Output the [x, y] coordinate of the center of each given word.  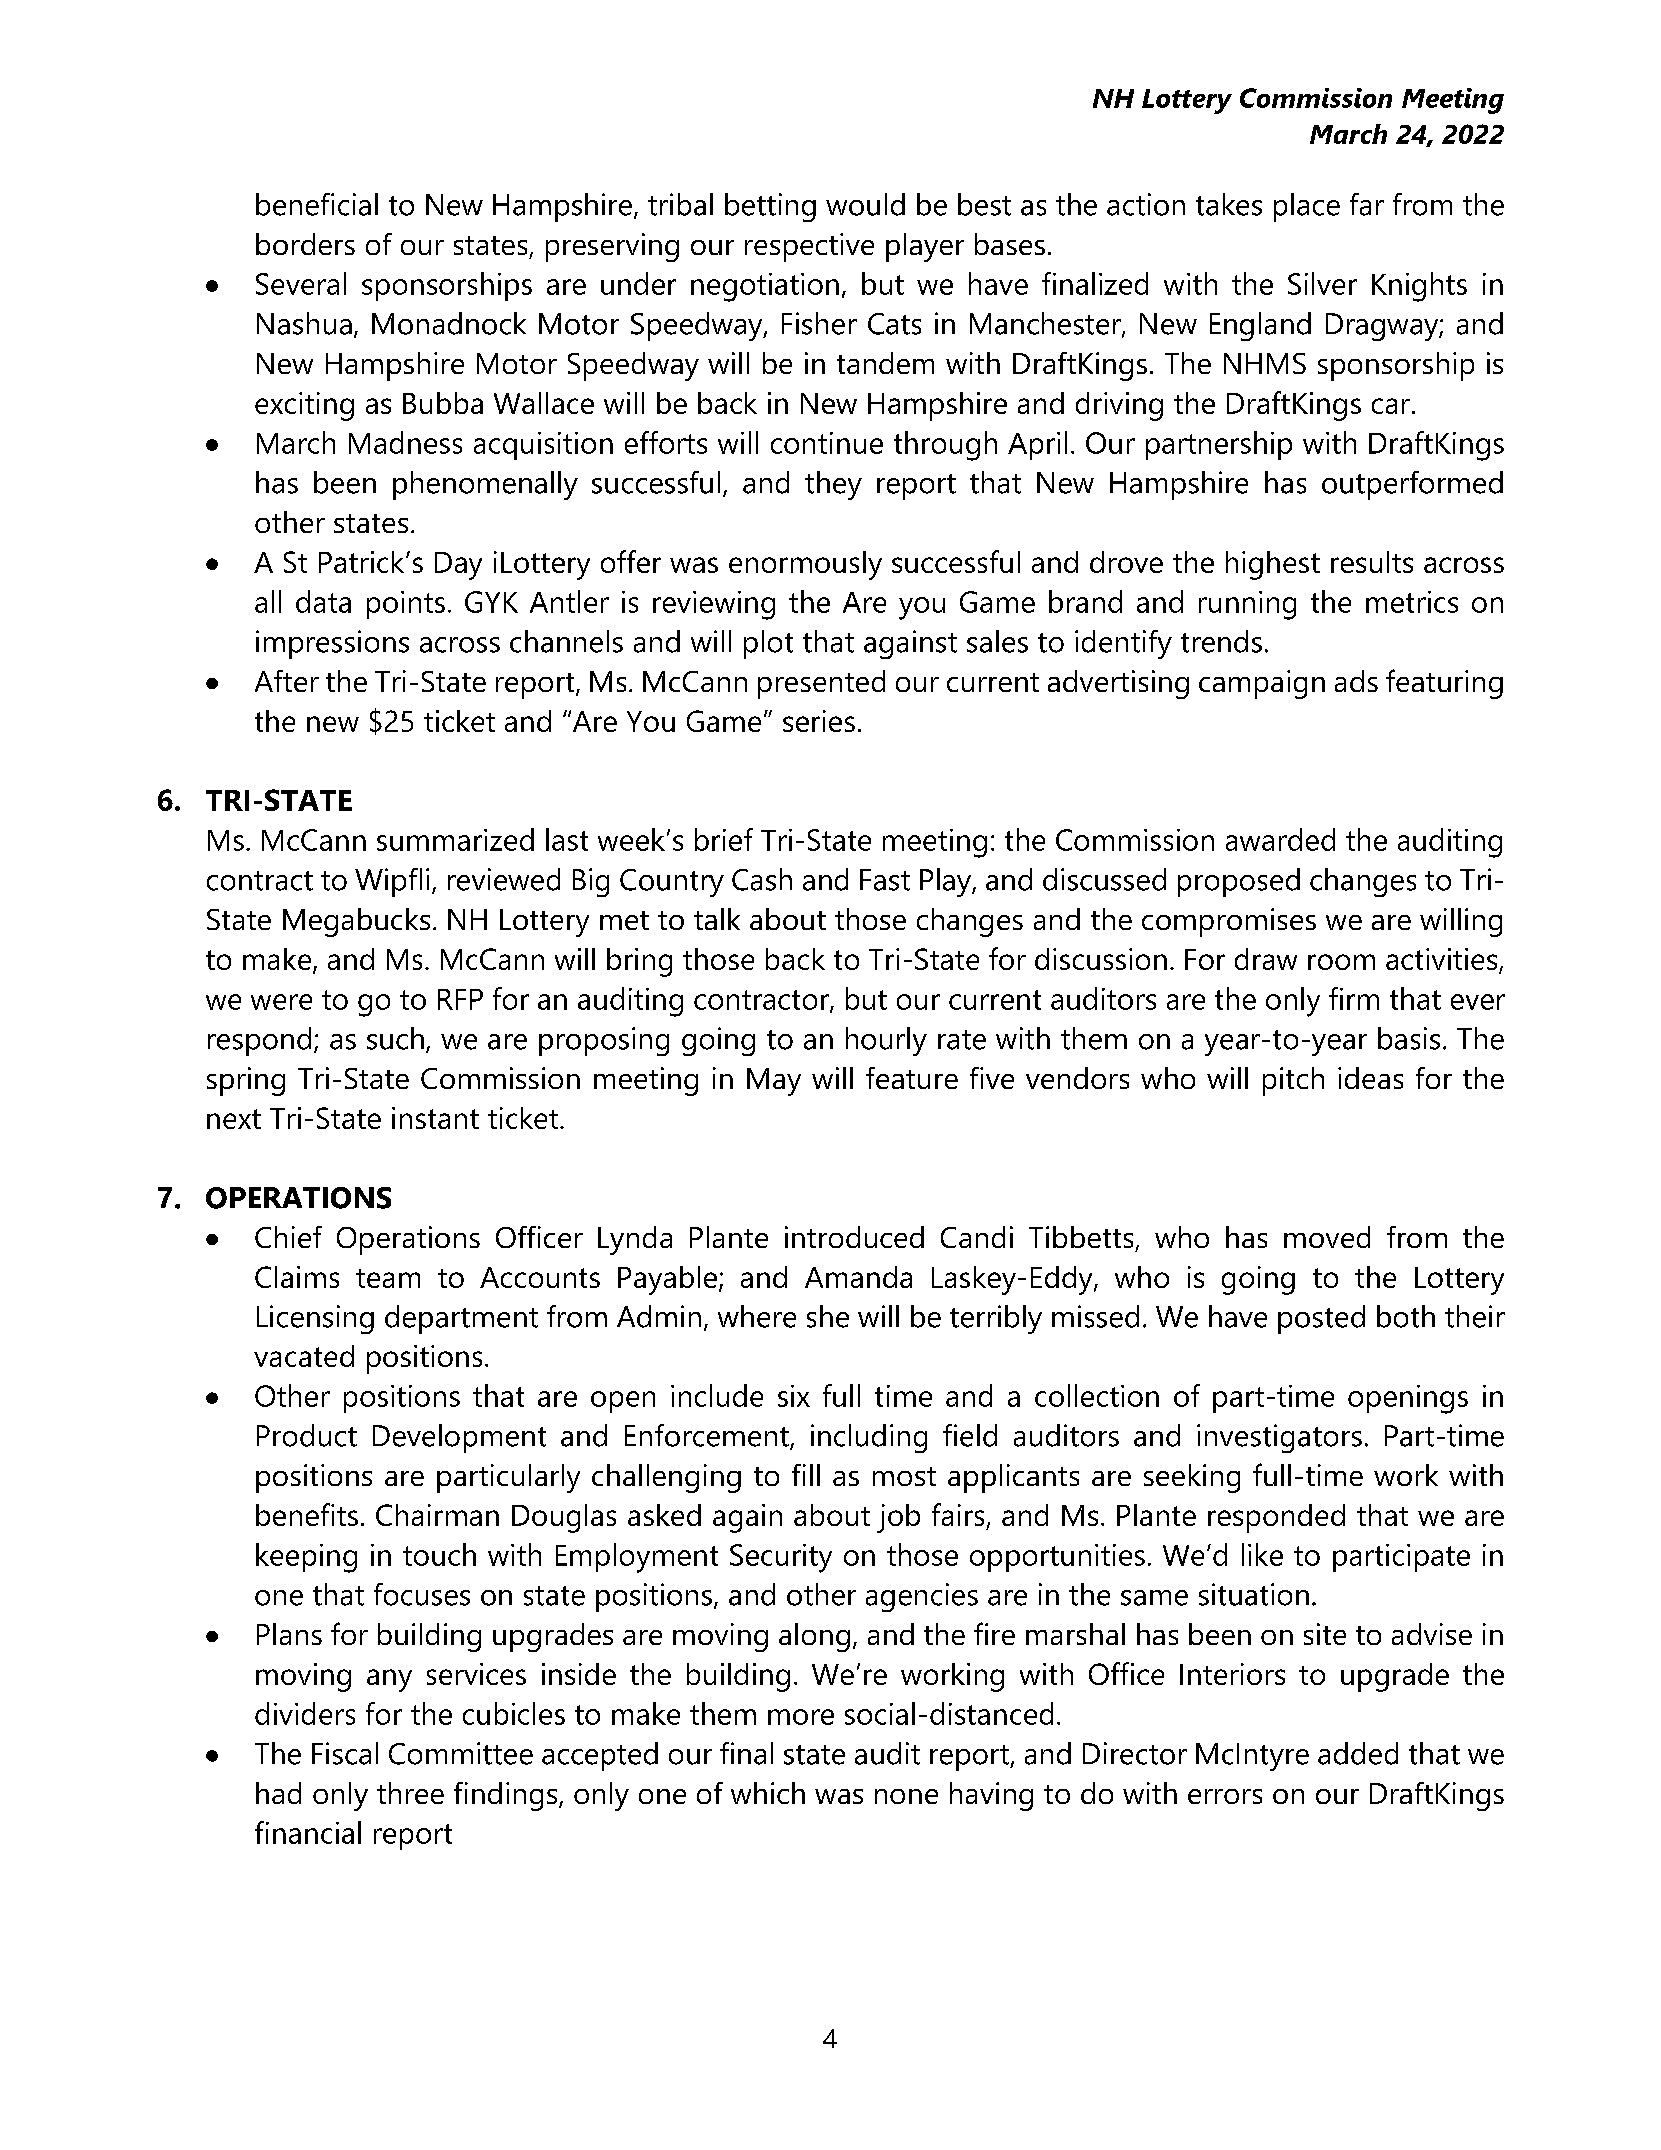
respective [809, 247]
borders [305, 244]
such [395, 1038]
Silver [1322, 283]
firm [1354, 998]
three [410, 1793]
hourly [886, 1041]
